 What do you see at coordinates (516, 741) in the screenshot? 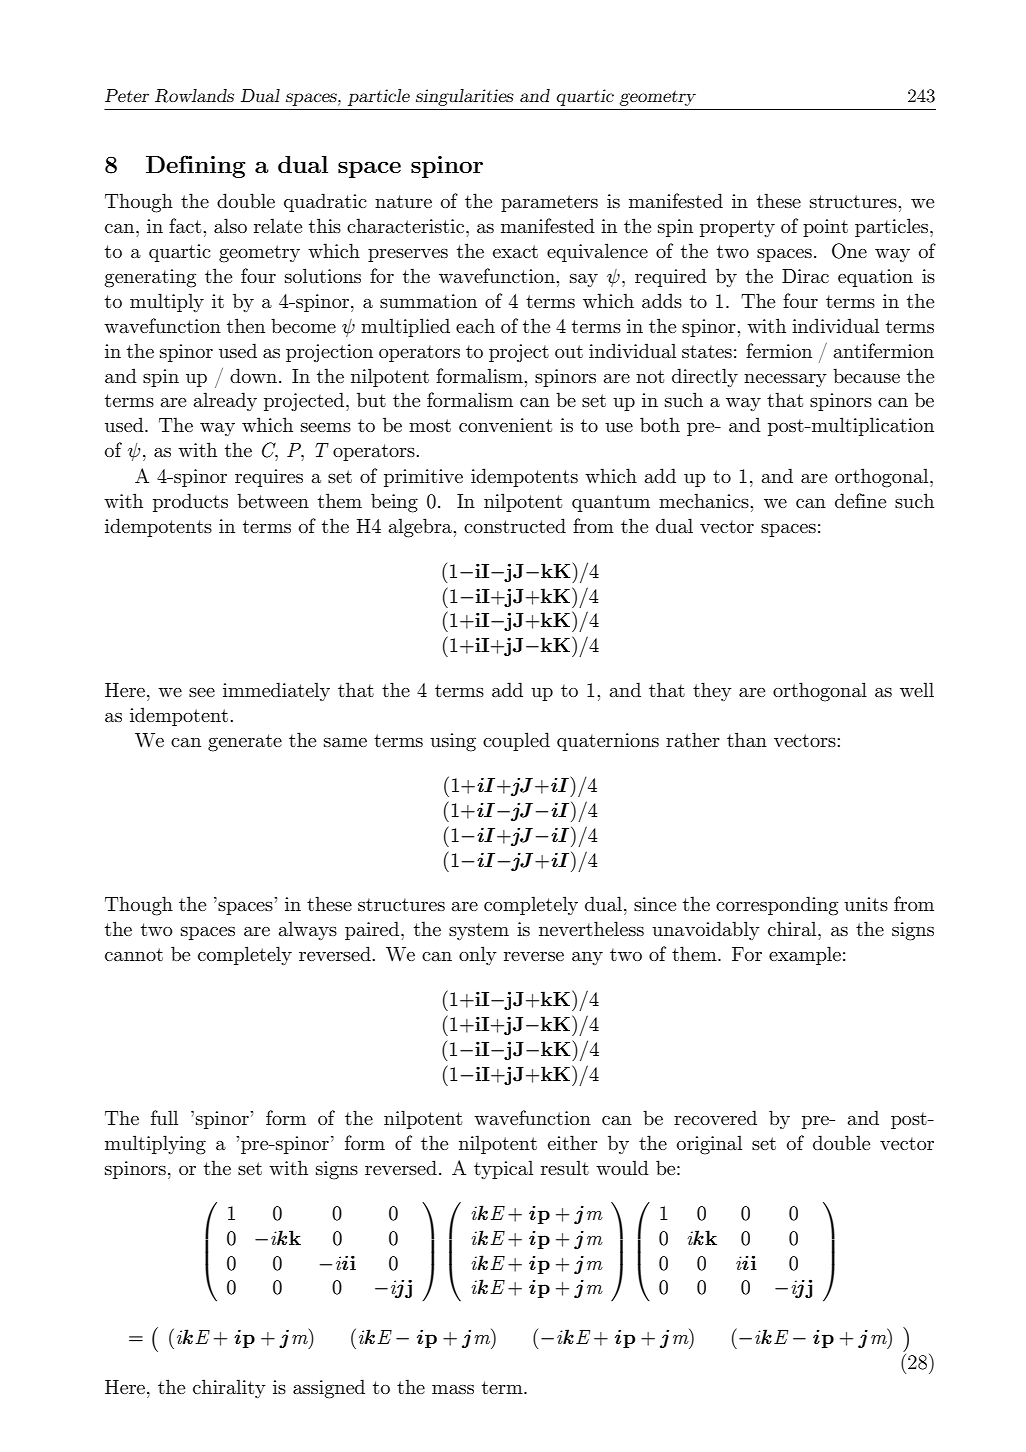
I see `coupled` at bounding box center [516, 741].
